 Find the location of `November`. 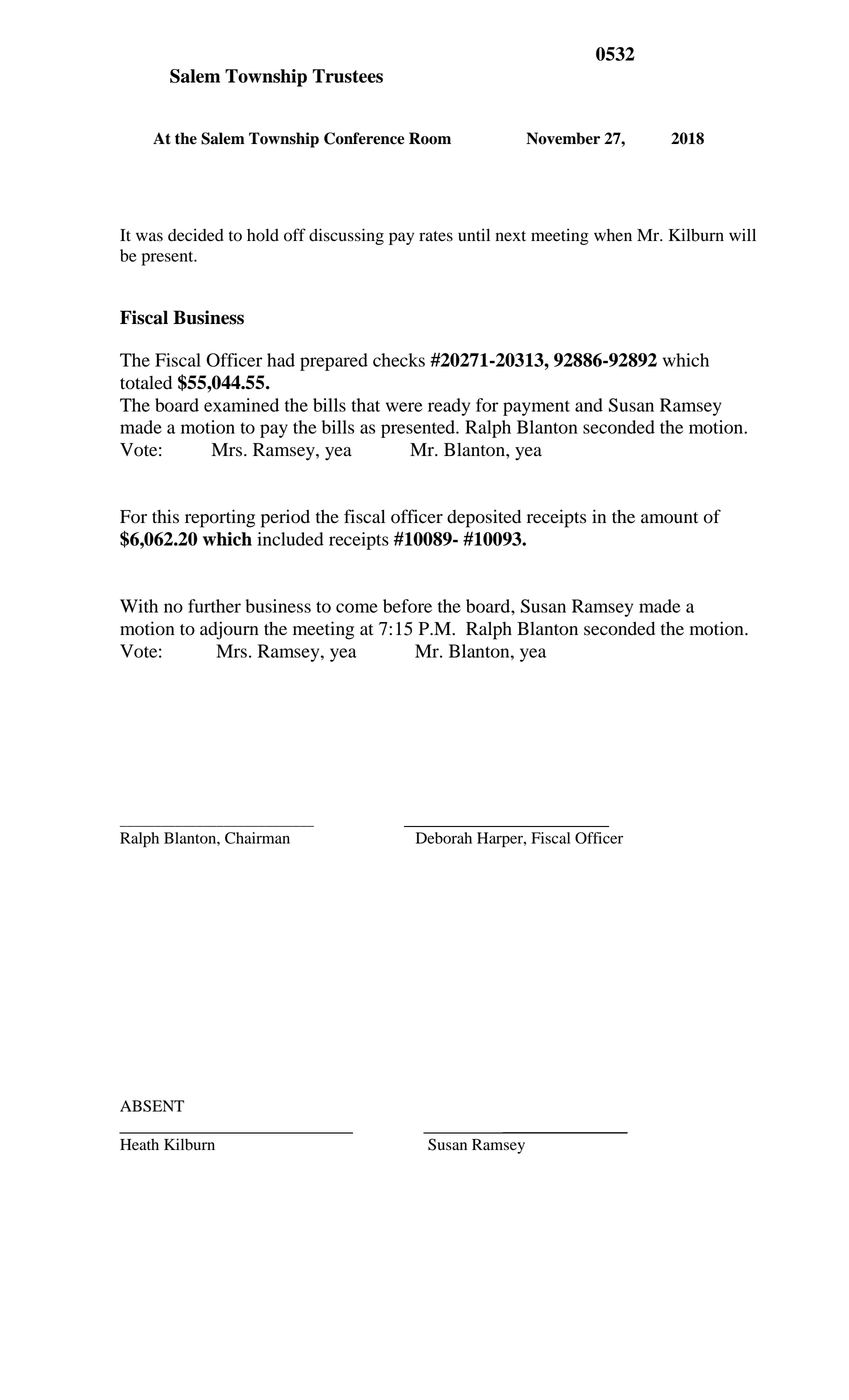

November is located at coordinates (563, 138).
